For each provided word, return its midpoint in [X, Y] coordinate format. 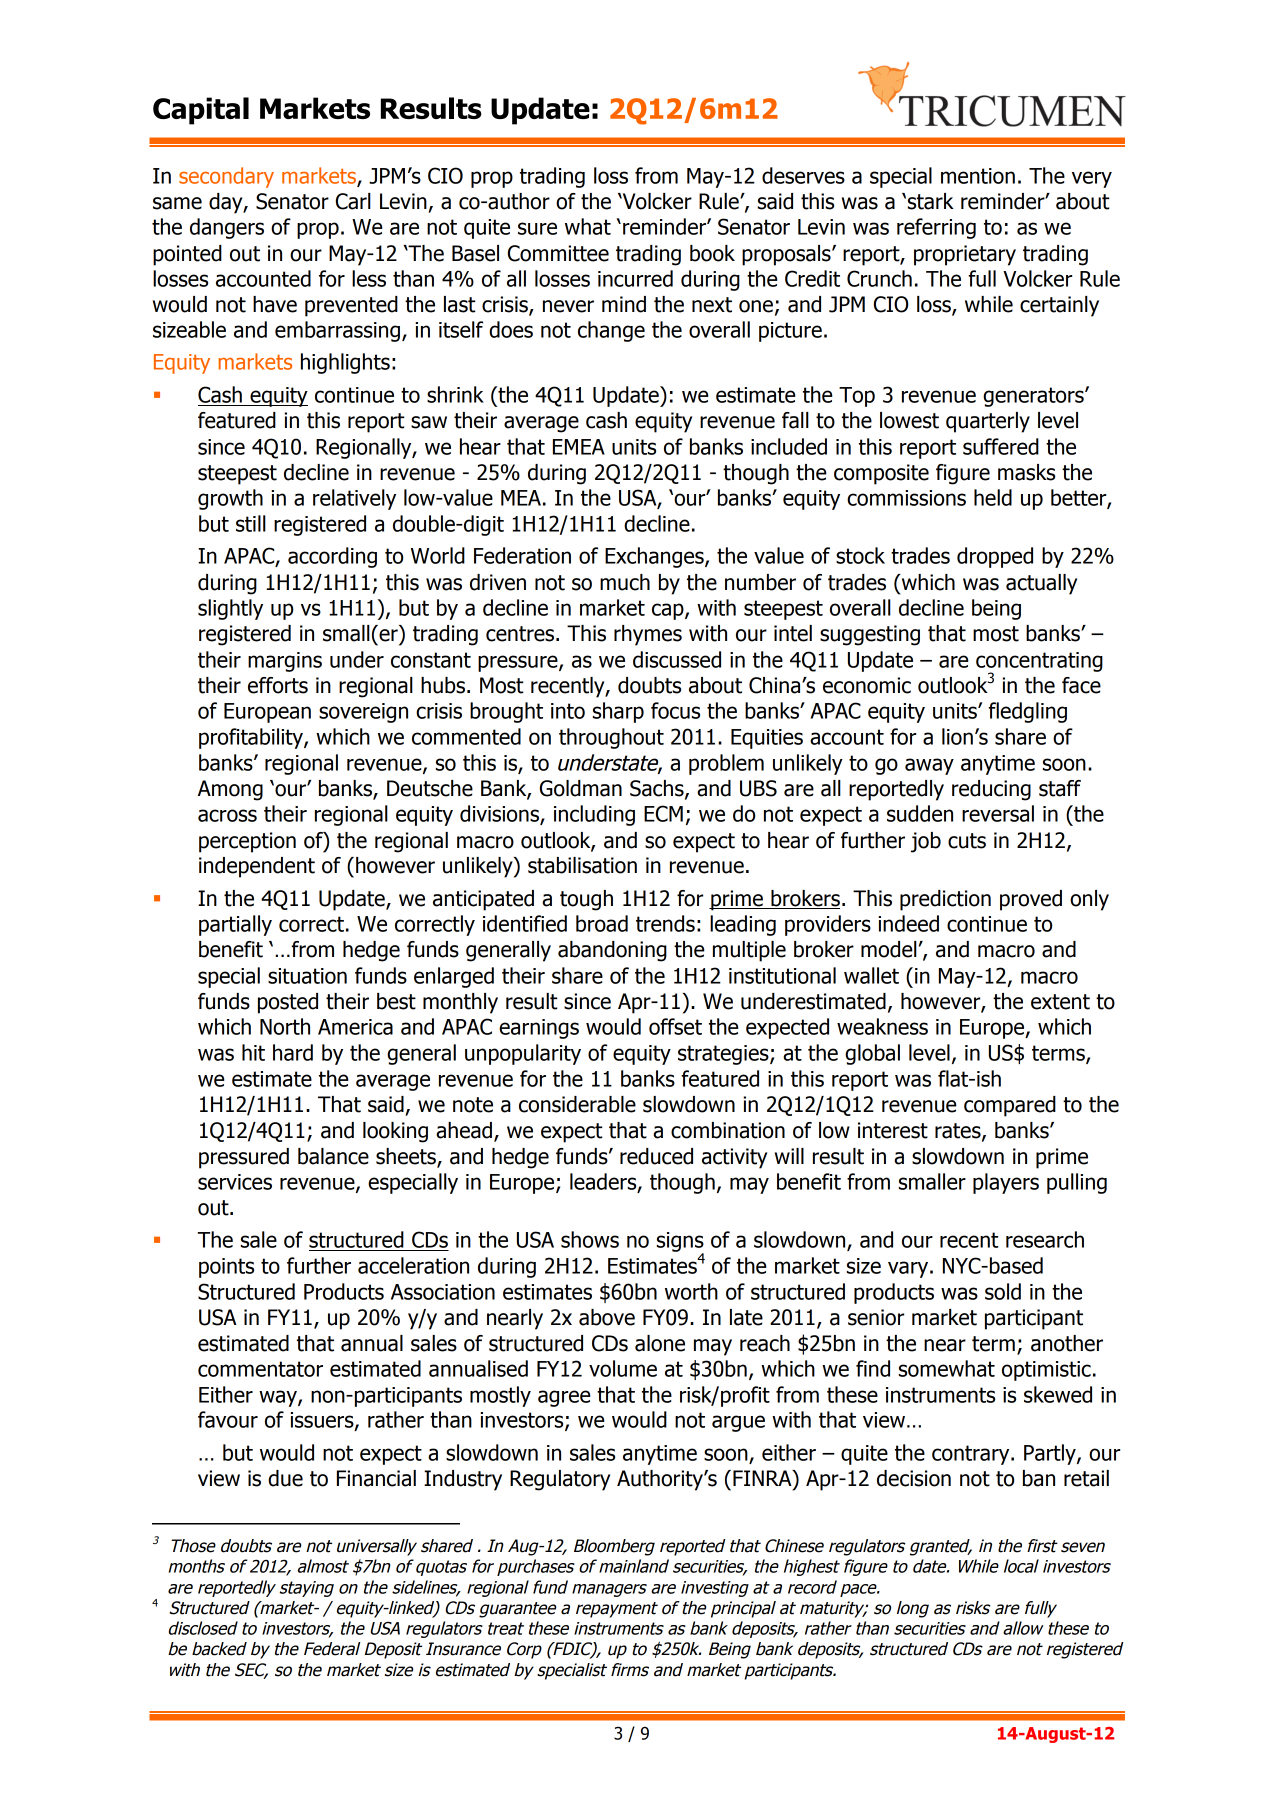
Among [230, 790]
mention [978, 176]
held [993, 497]
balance [333, 1156]
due [285, 1478]
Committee [558, 253]
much [625, 582]
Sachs [658, 789]
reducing [991, 790]
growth [230, 499]
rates [959, 1132]
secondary [226, 177]
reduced [656, 1156]
